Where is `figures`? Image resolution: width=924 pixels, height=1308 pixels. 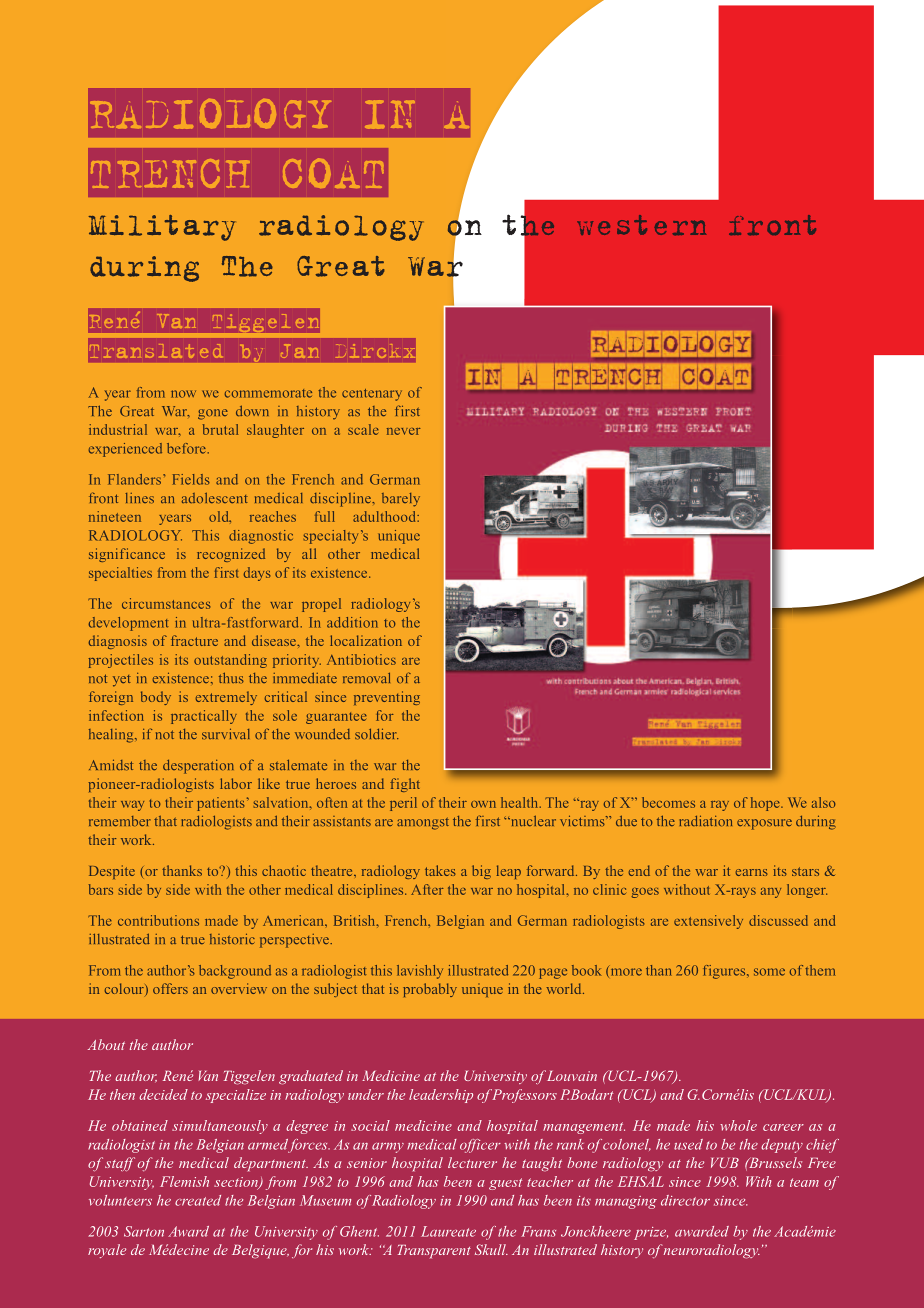
figures is located at coordinates (725, 972).
